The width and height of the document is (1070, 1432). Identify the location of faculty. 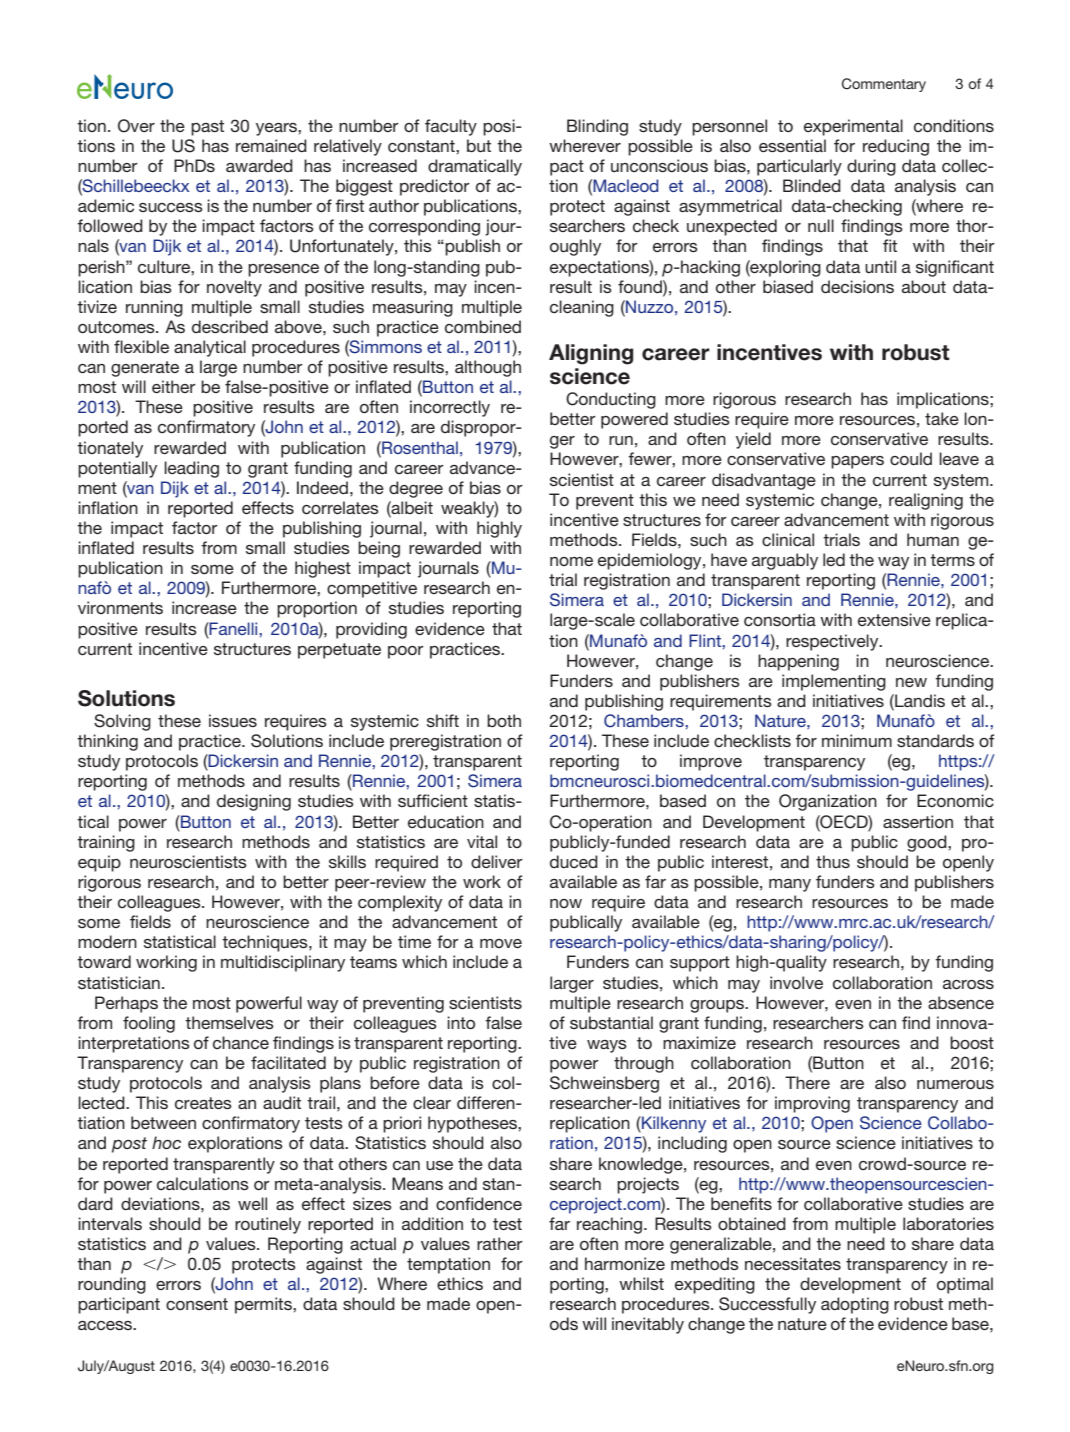
(451, 127).
